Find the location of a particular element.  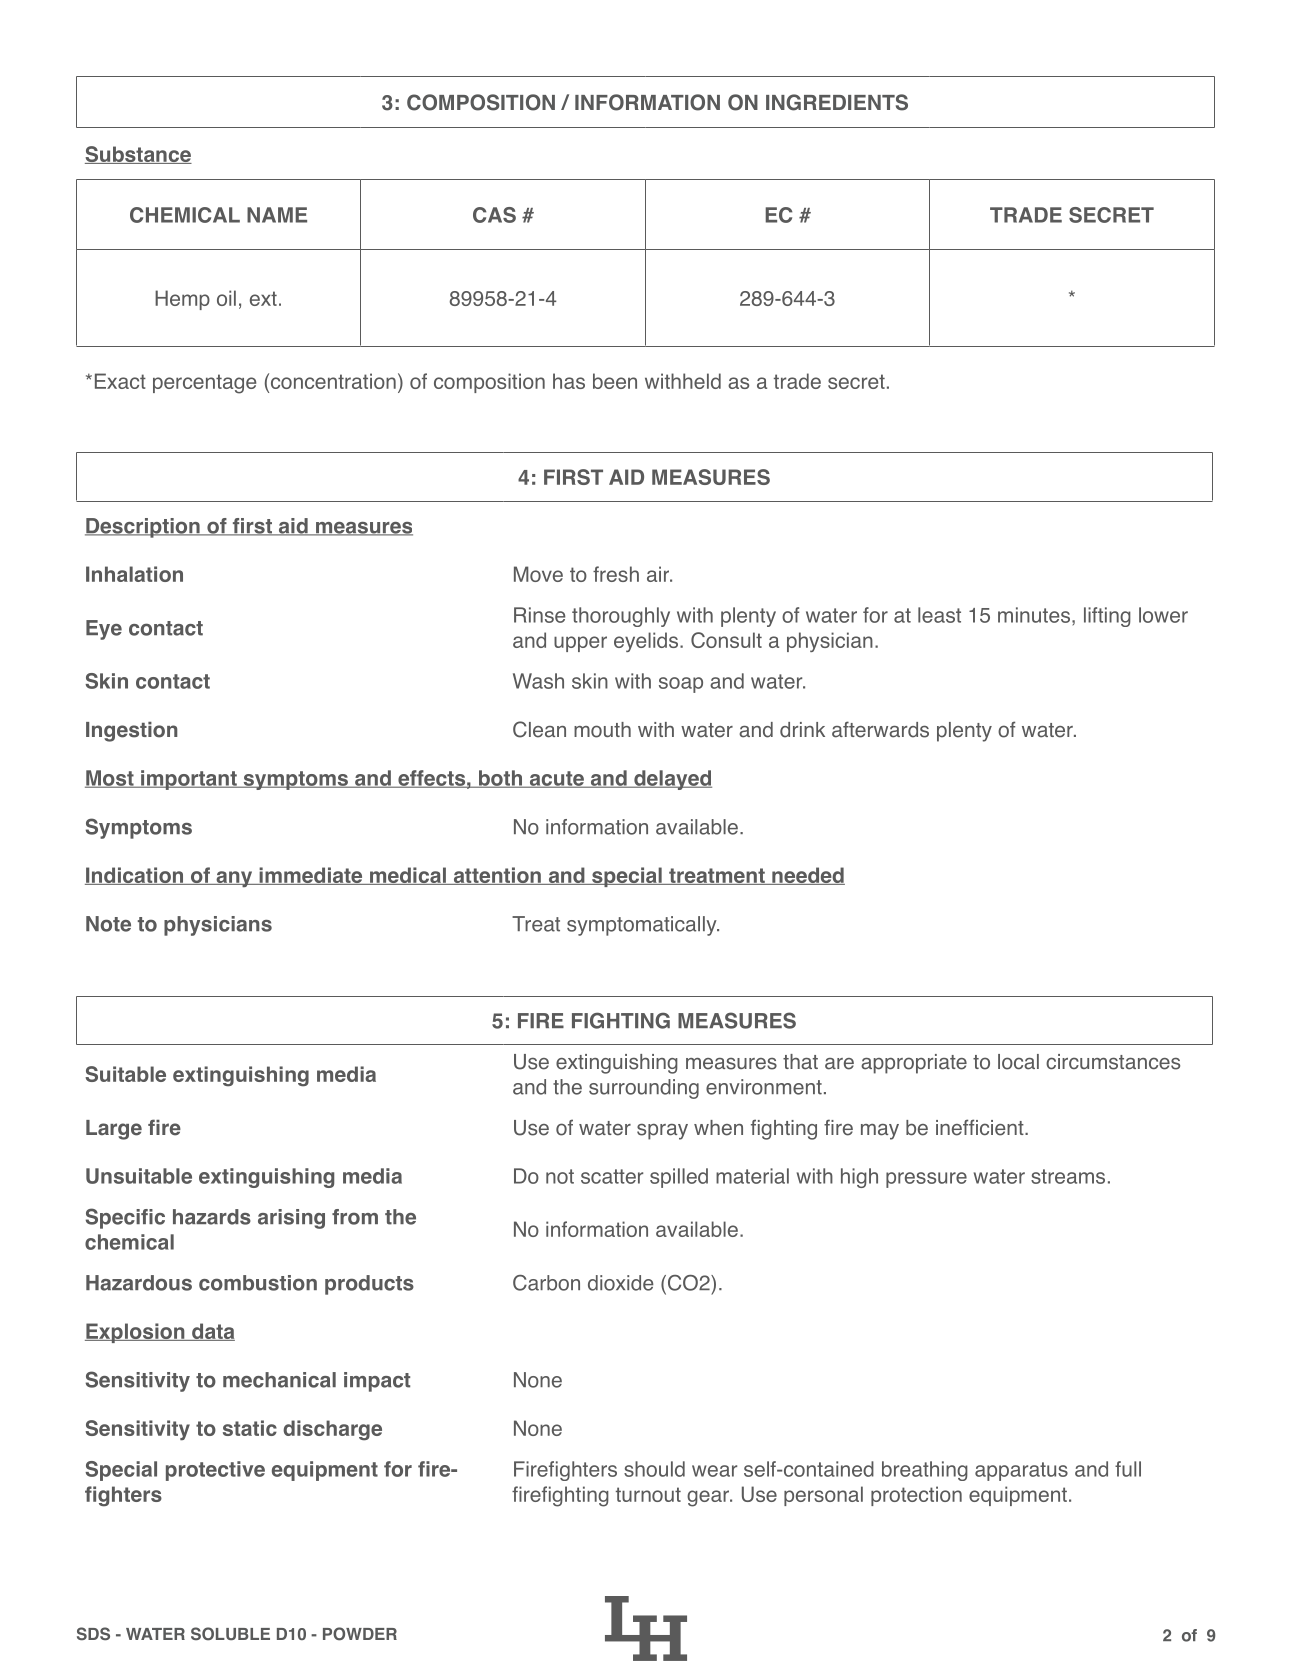

INGREDIENTS is located at coordinates (837, 102).
